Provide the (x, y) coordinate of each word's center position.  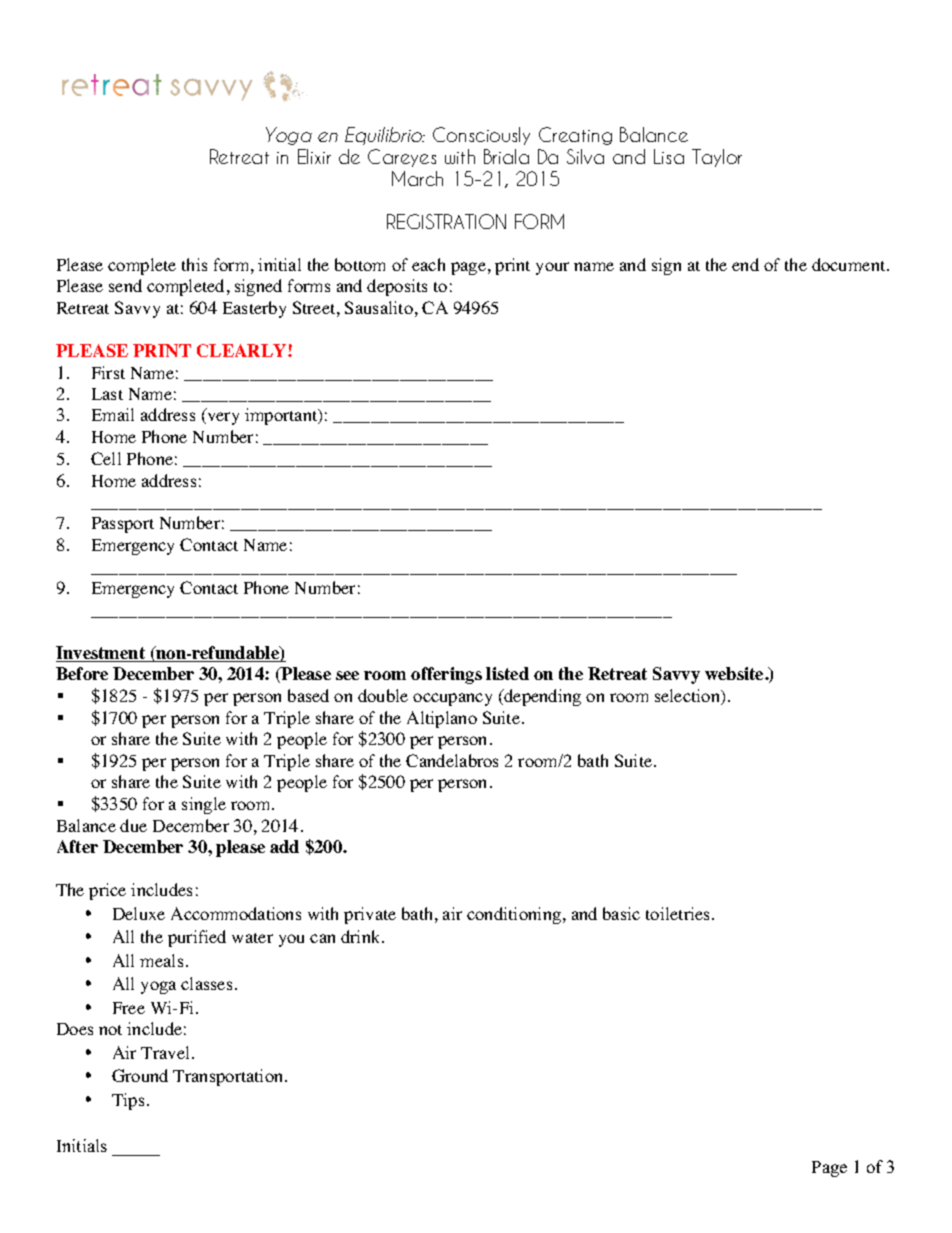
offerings (446, 675)
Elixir (314, 156)
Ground (140, 1075)
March (417, 178)
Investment (102, 654)
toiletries (679, 913)
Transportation (229, 1077)
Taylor (717, 158)
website (735, 673)
